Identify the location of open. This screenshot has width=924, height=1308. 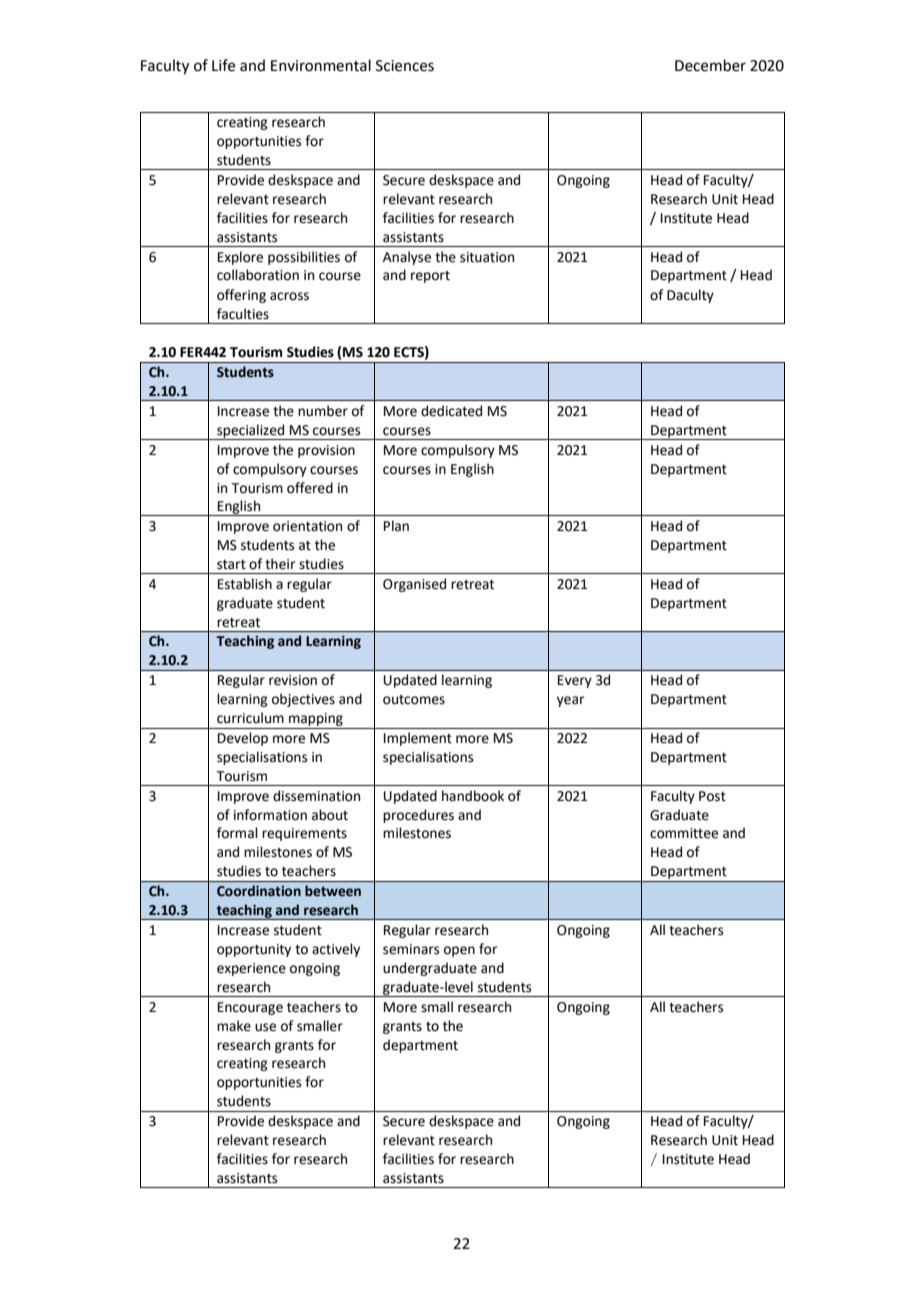
(459, 951).
